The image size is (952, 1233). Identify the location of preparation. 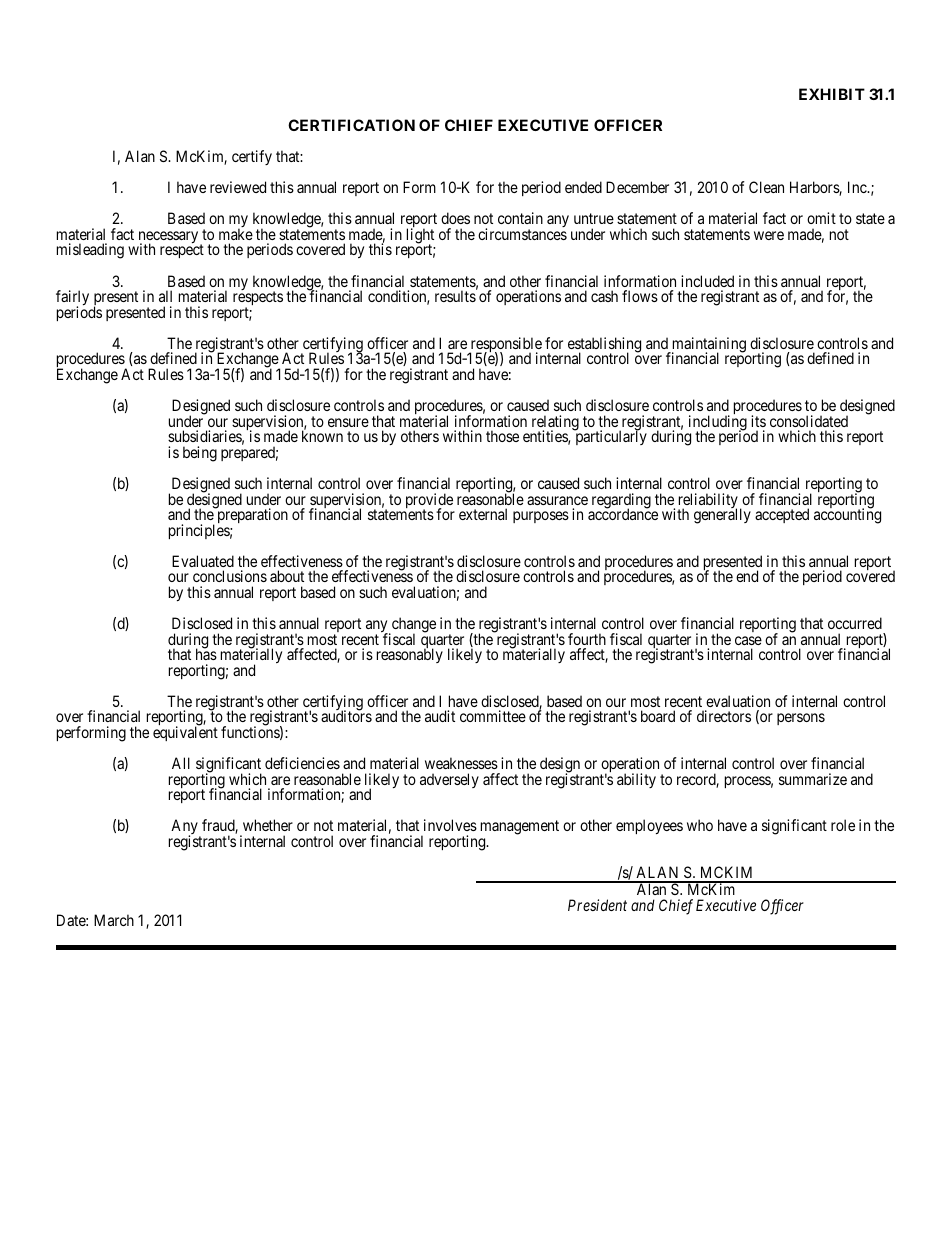
(251, 515).
